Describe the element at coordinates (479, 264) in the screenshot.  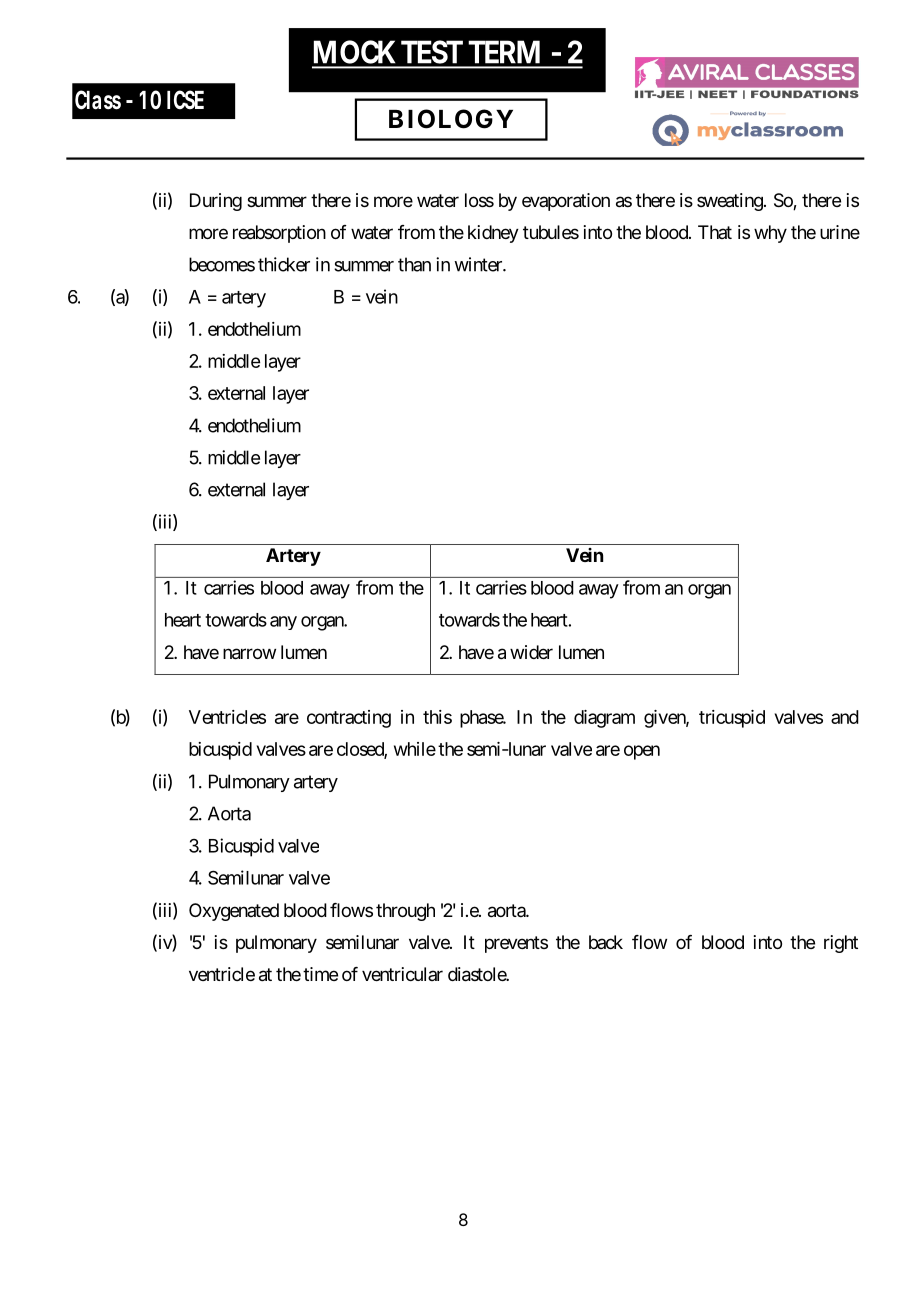
I see `winter` at that location.
